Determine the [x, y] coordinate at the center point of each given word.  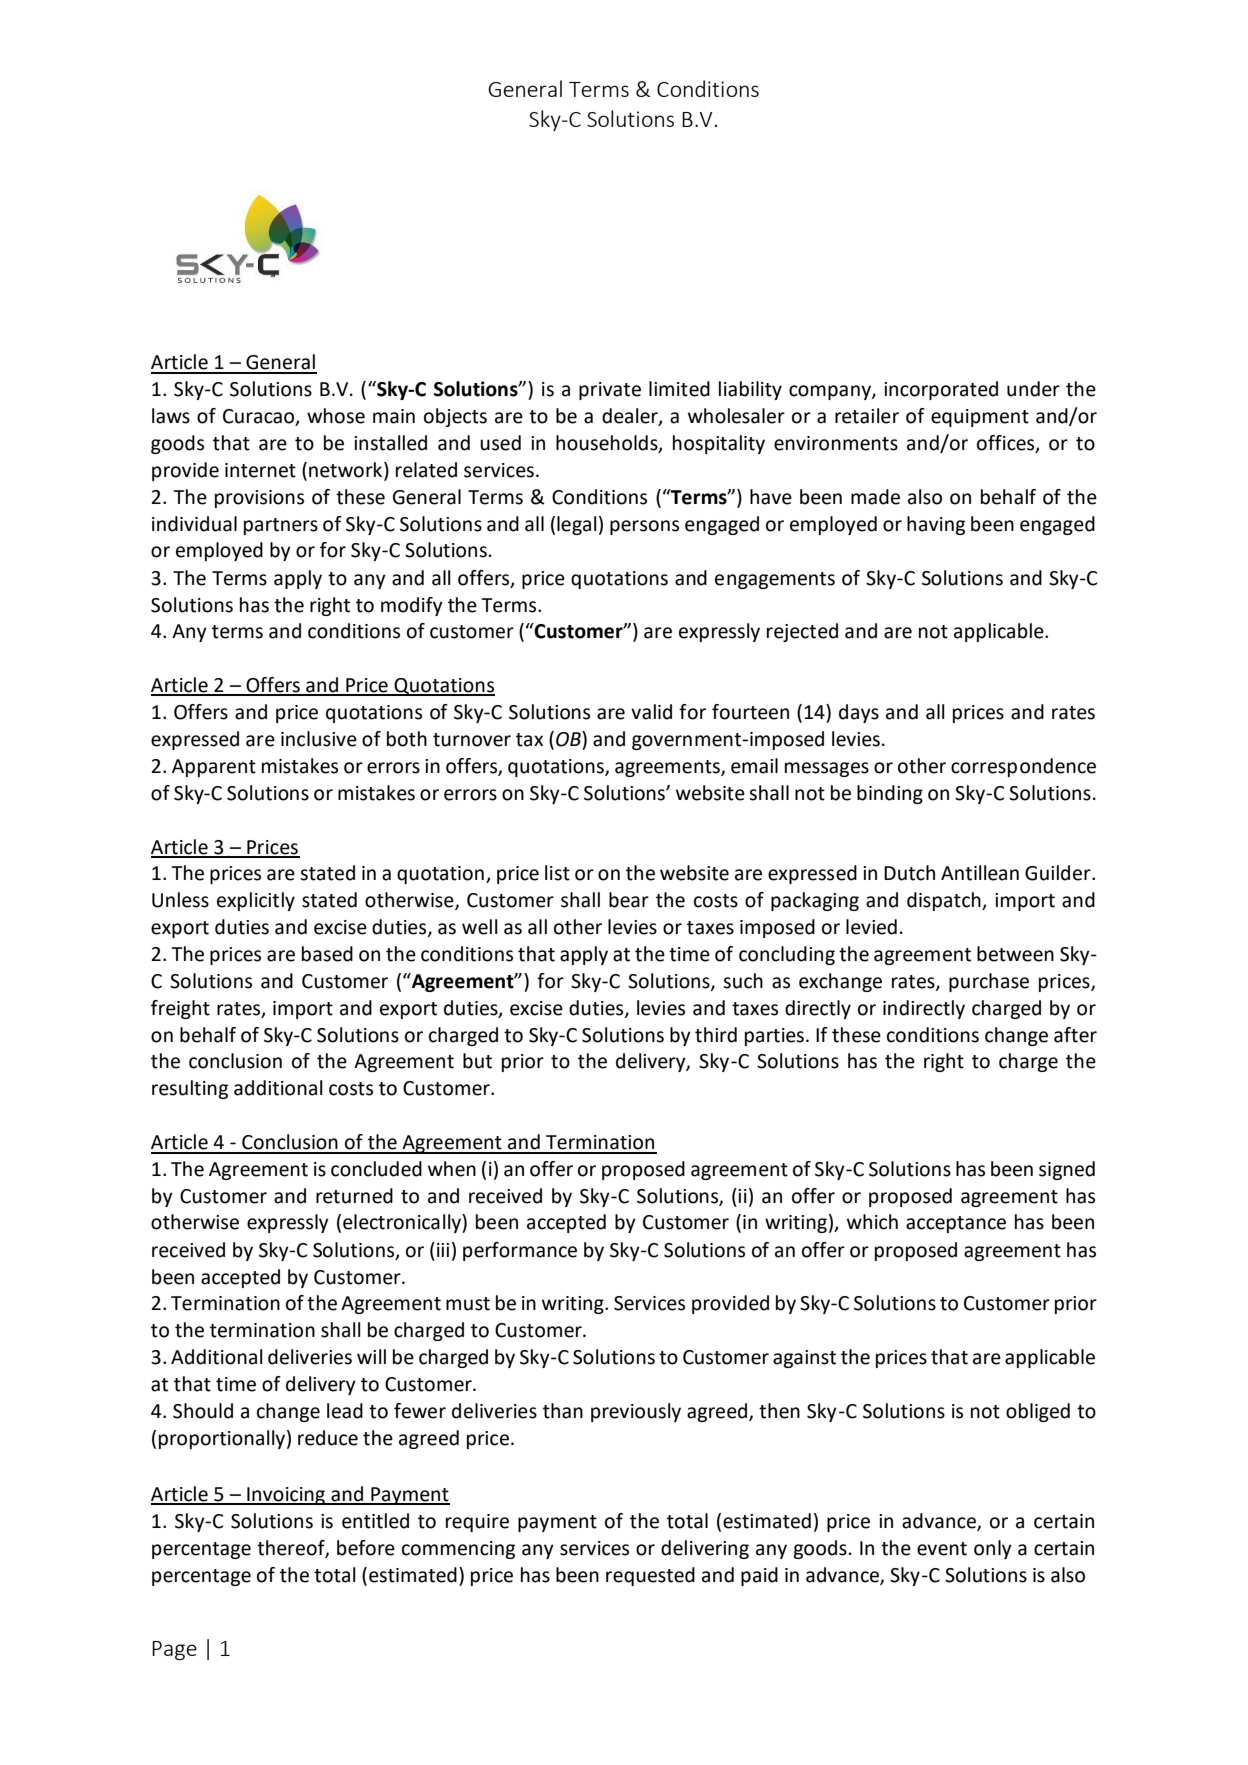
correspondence [1023, 767]
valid [651, 712]
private [610, 391]
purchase [989, 982]
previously [636, 1412]
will [371, 1356]
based [327, 954]
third [716, 1035]
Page [174, 1650]
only [993, 1549]
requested [650, 1576]
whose [336, 416]
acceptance [956, 1224]
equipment [980, 418]
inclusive [319, 739]
